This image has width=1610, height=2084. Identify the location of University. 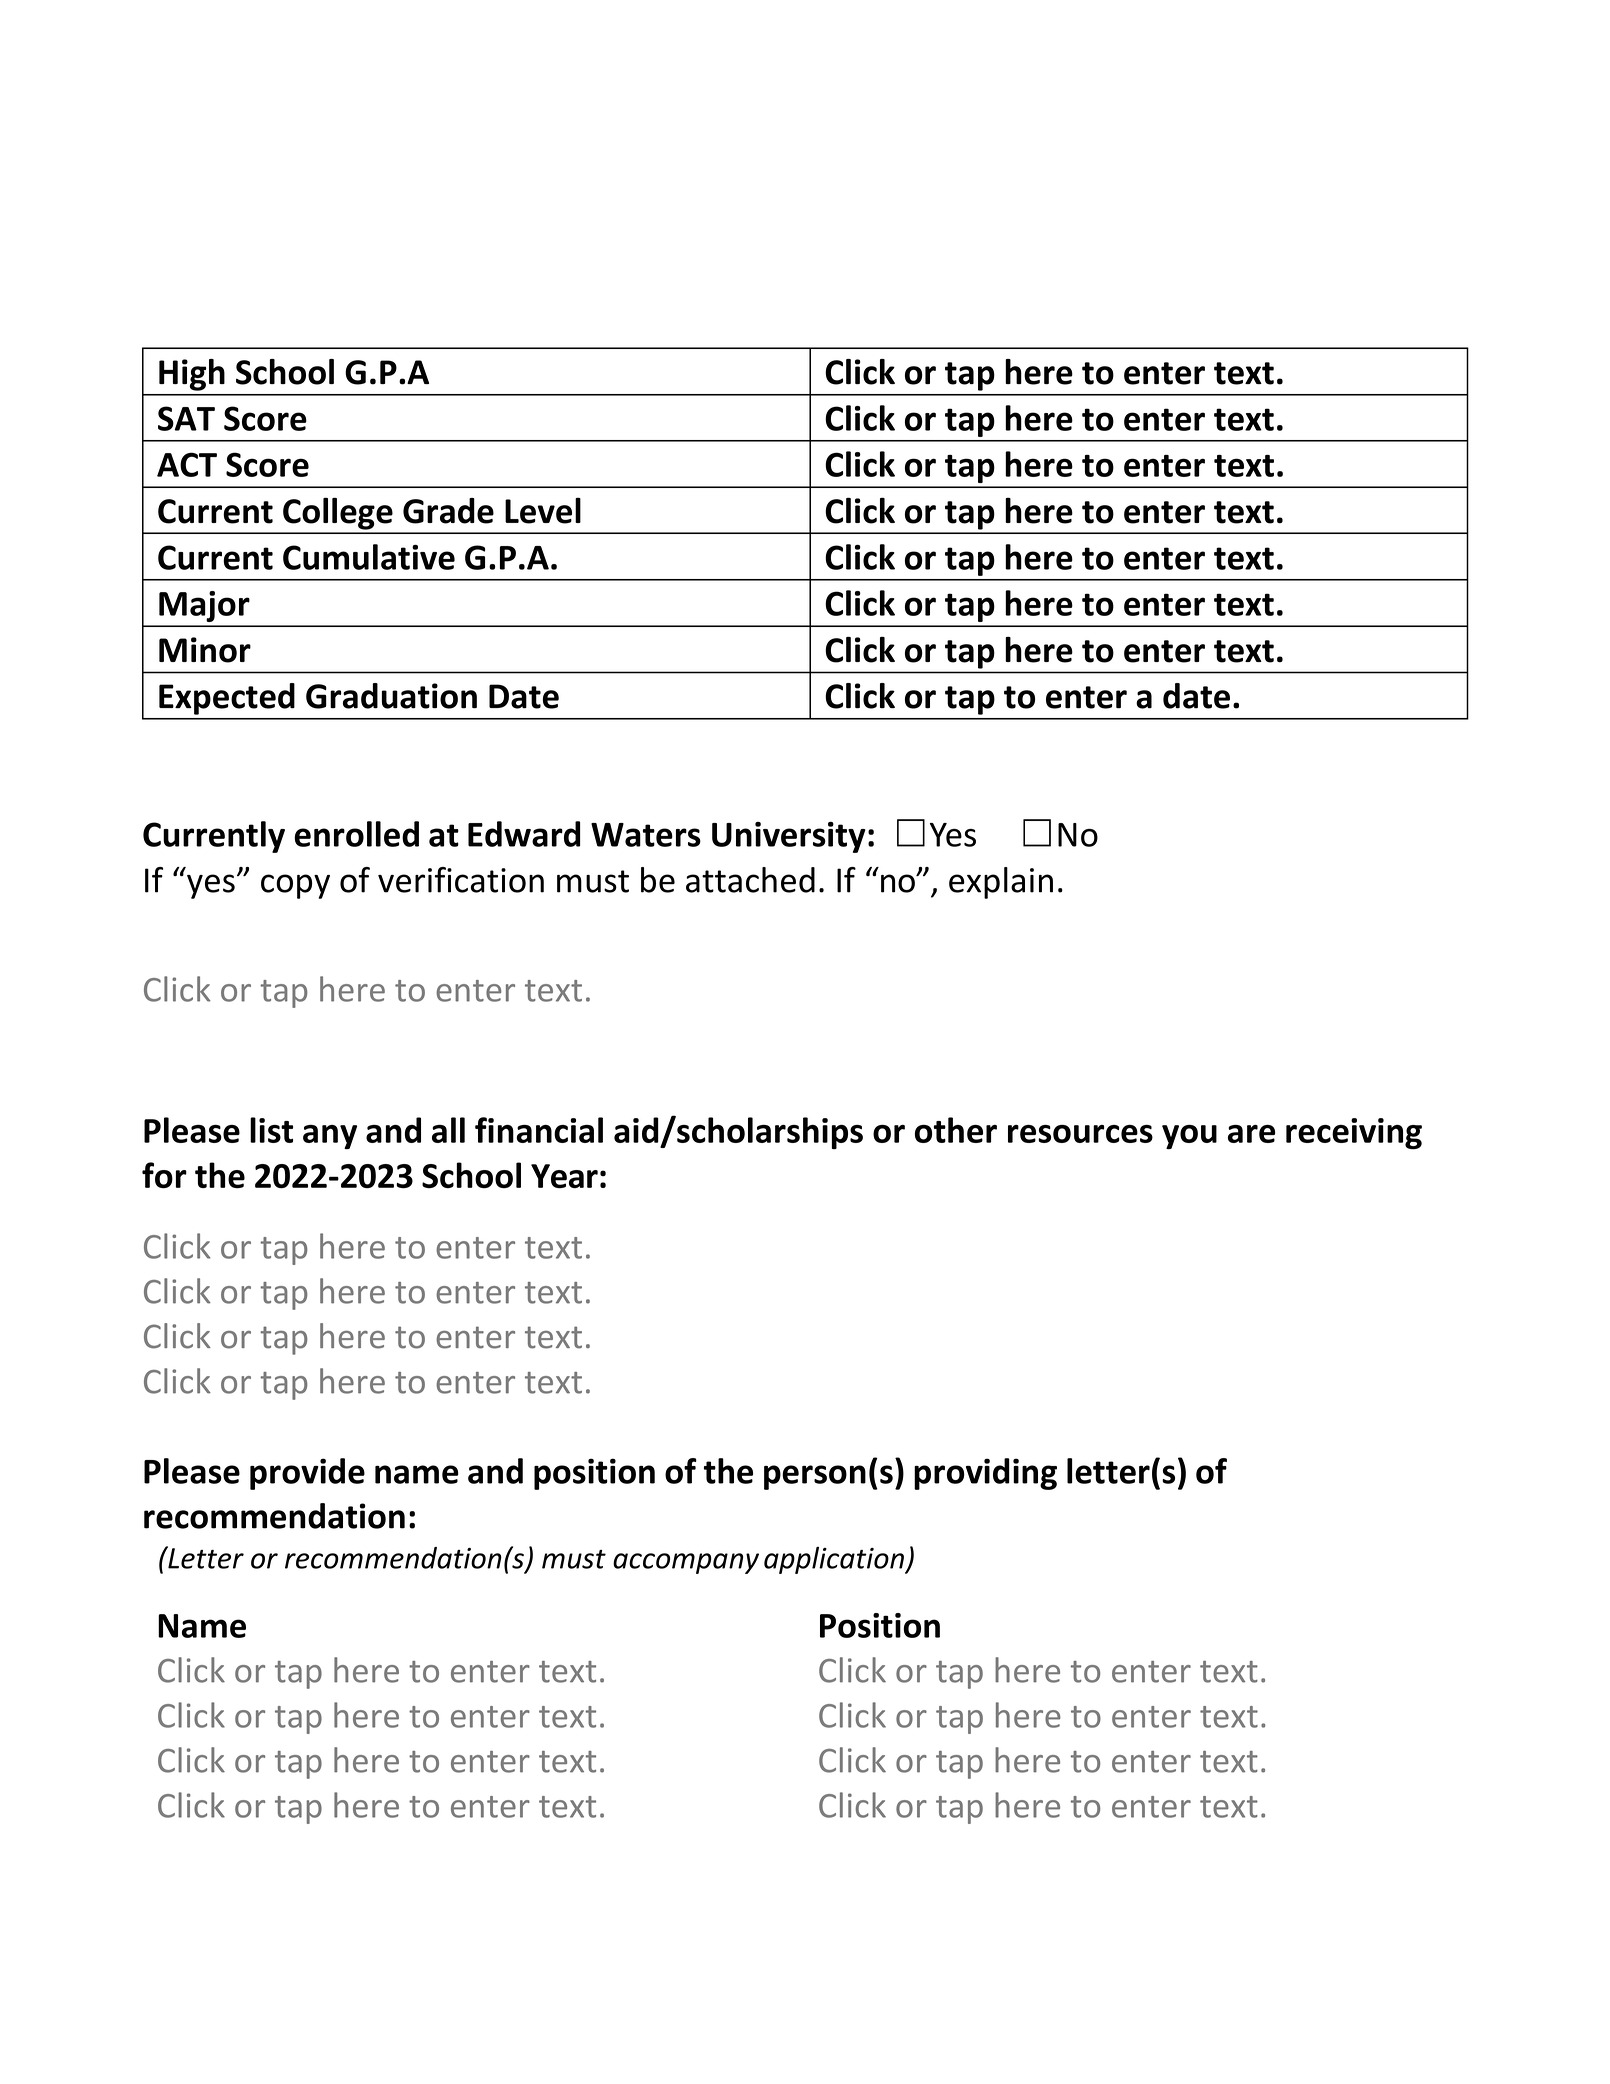
(789, 837).
